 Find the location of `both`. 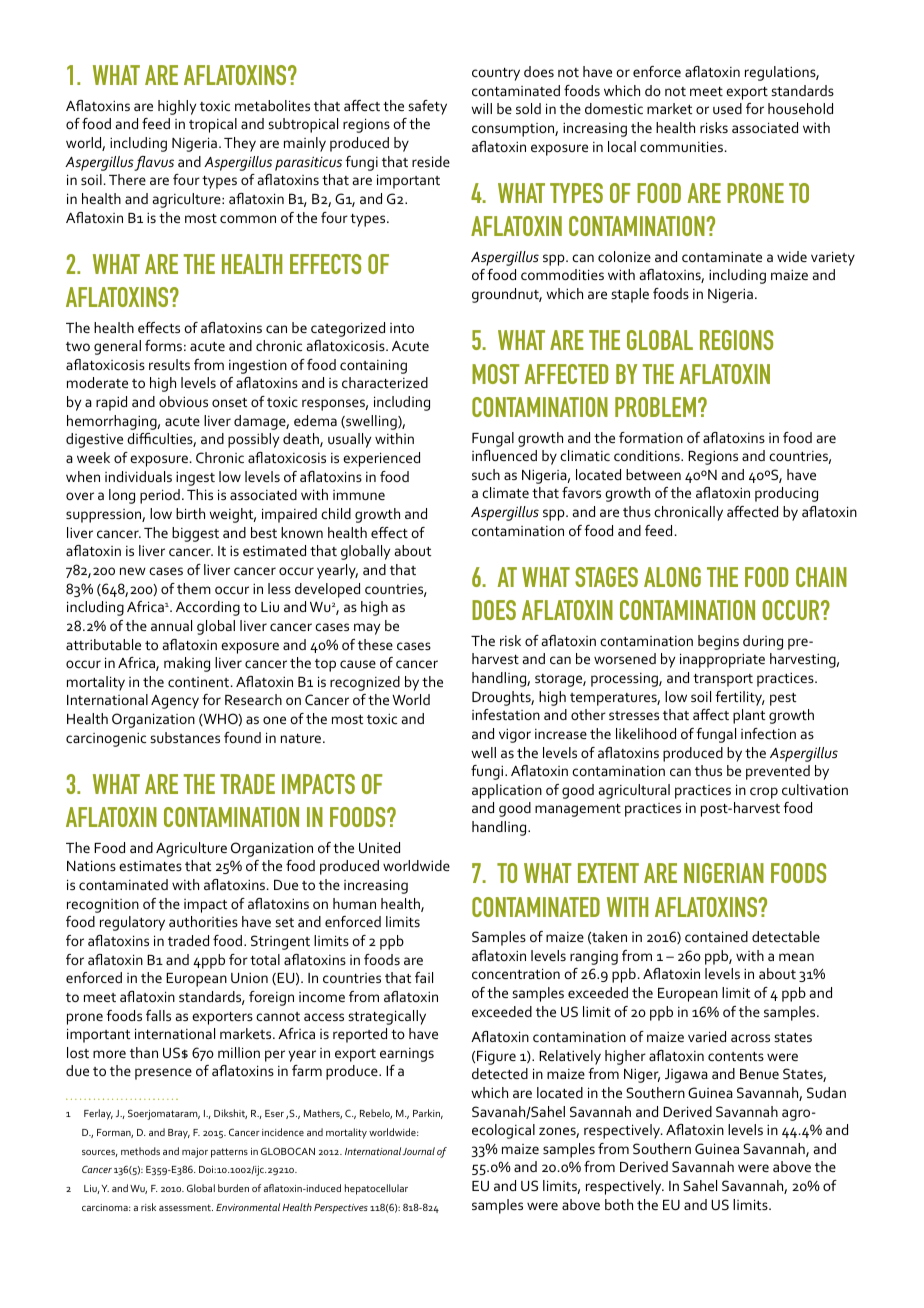

both is located at coordinates (619, 1204).
